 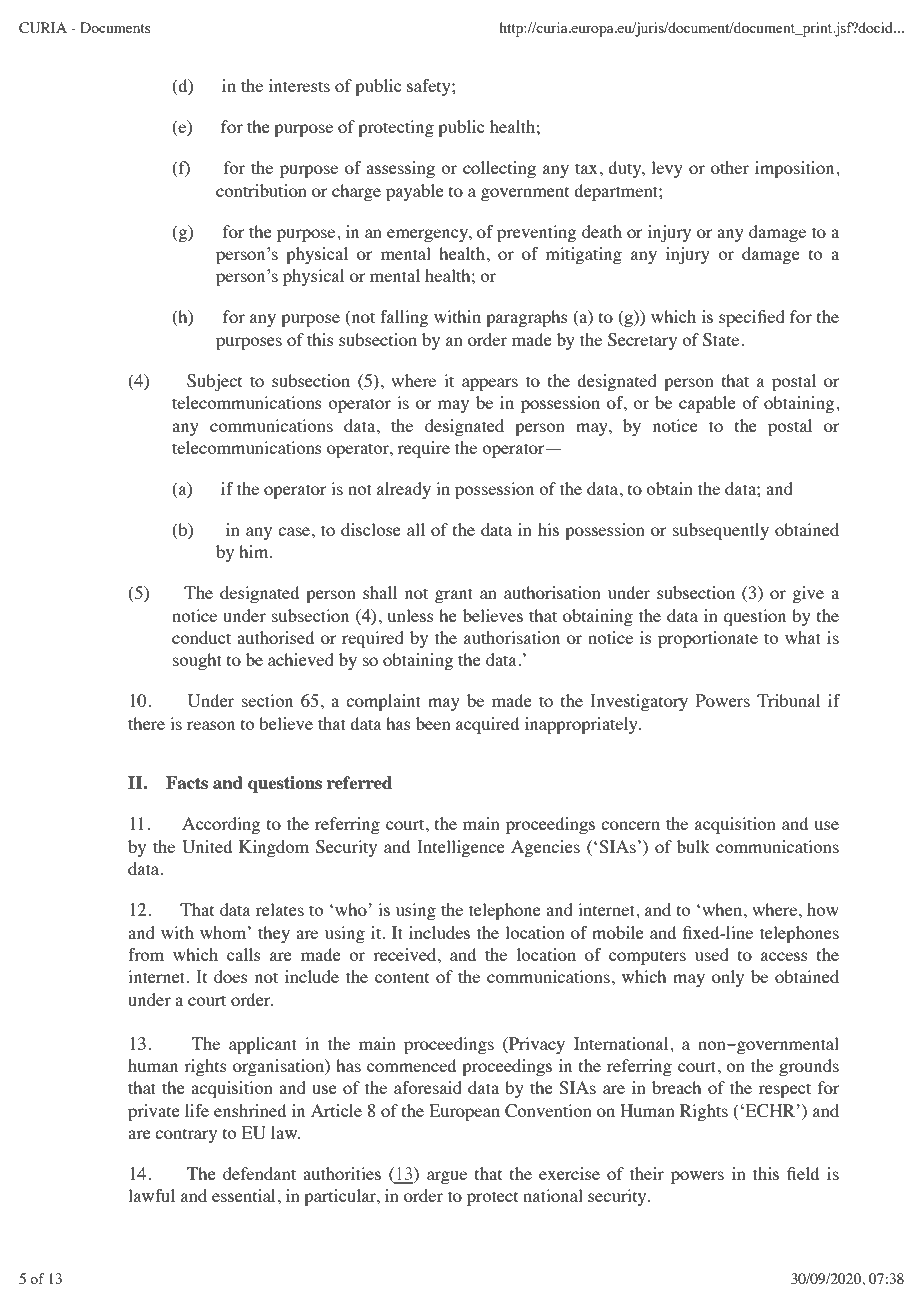 I want to click on field, so click(x=803, y=1173).
